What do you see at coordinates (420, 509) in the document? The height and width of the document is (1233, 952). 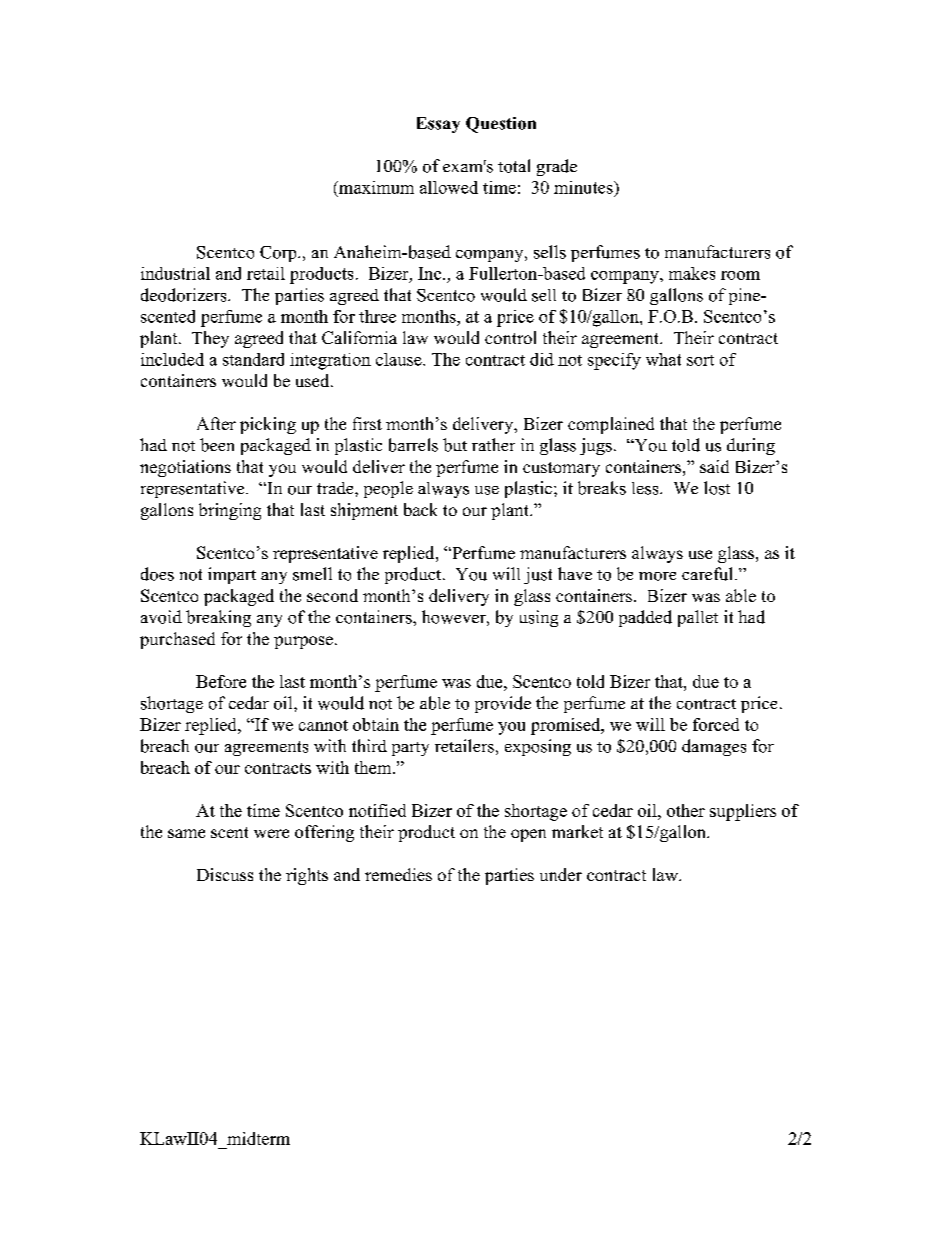 I see `back` at bounding box center [420, 509].
